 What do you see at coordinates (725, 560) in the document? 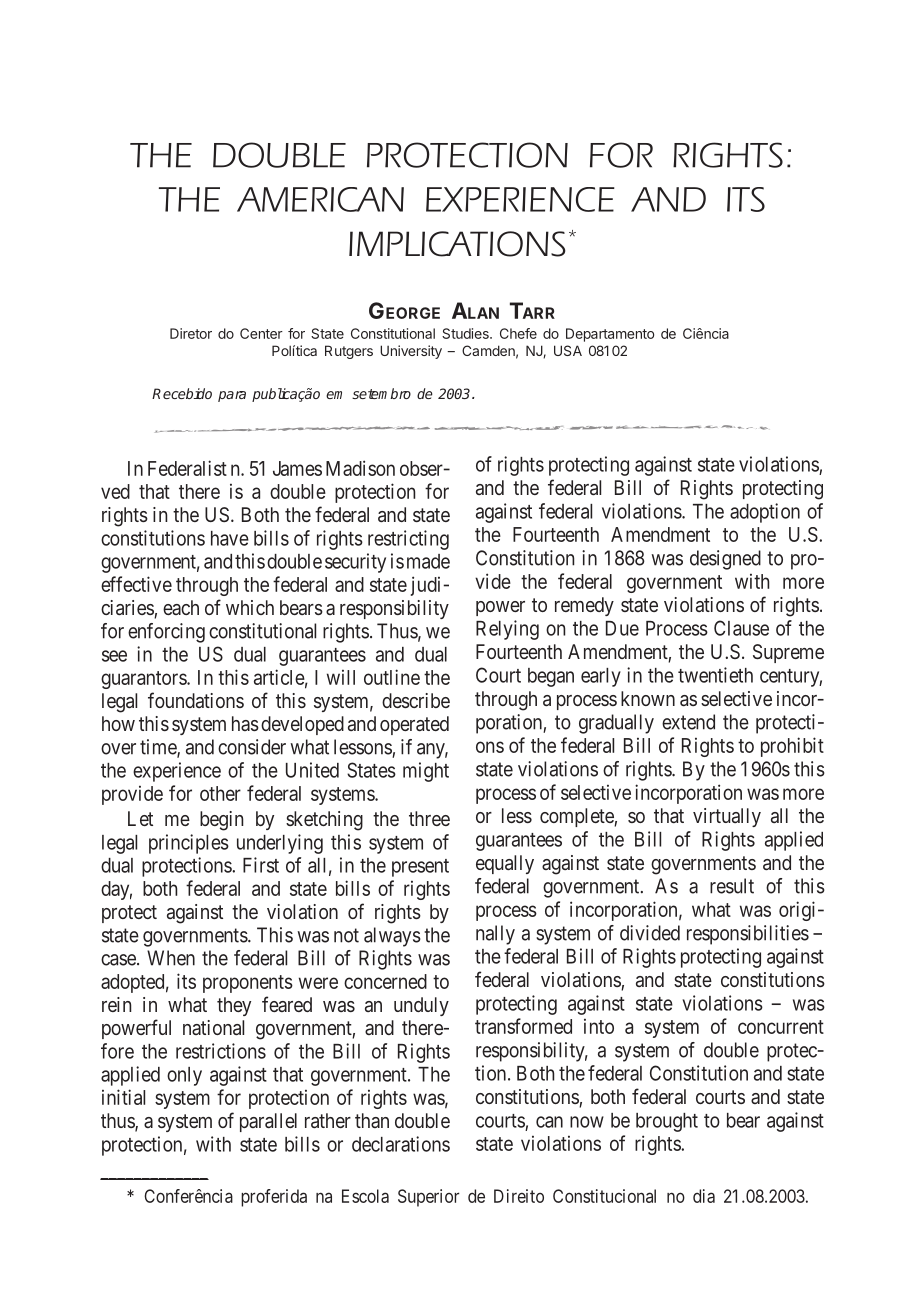
I see `designed` at bounding box center [725, 560].
